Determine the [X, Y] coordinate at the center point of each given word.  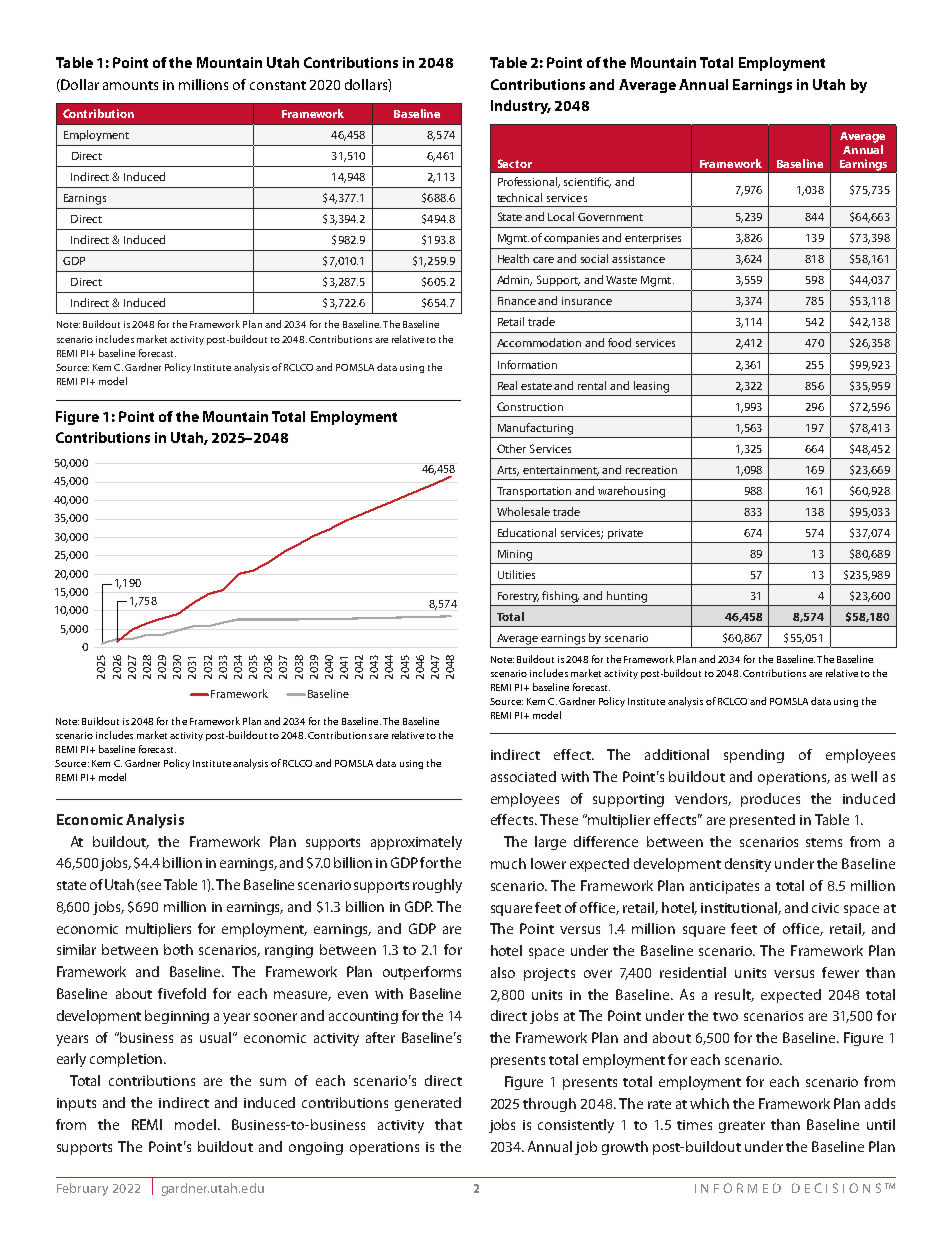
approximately [416, 843]
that [448, 1124]
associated [523, 776]
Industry [521, 107]
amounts [130, 85]
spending [754, 756]
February [82, 1189]
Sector [515, 163]
